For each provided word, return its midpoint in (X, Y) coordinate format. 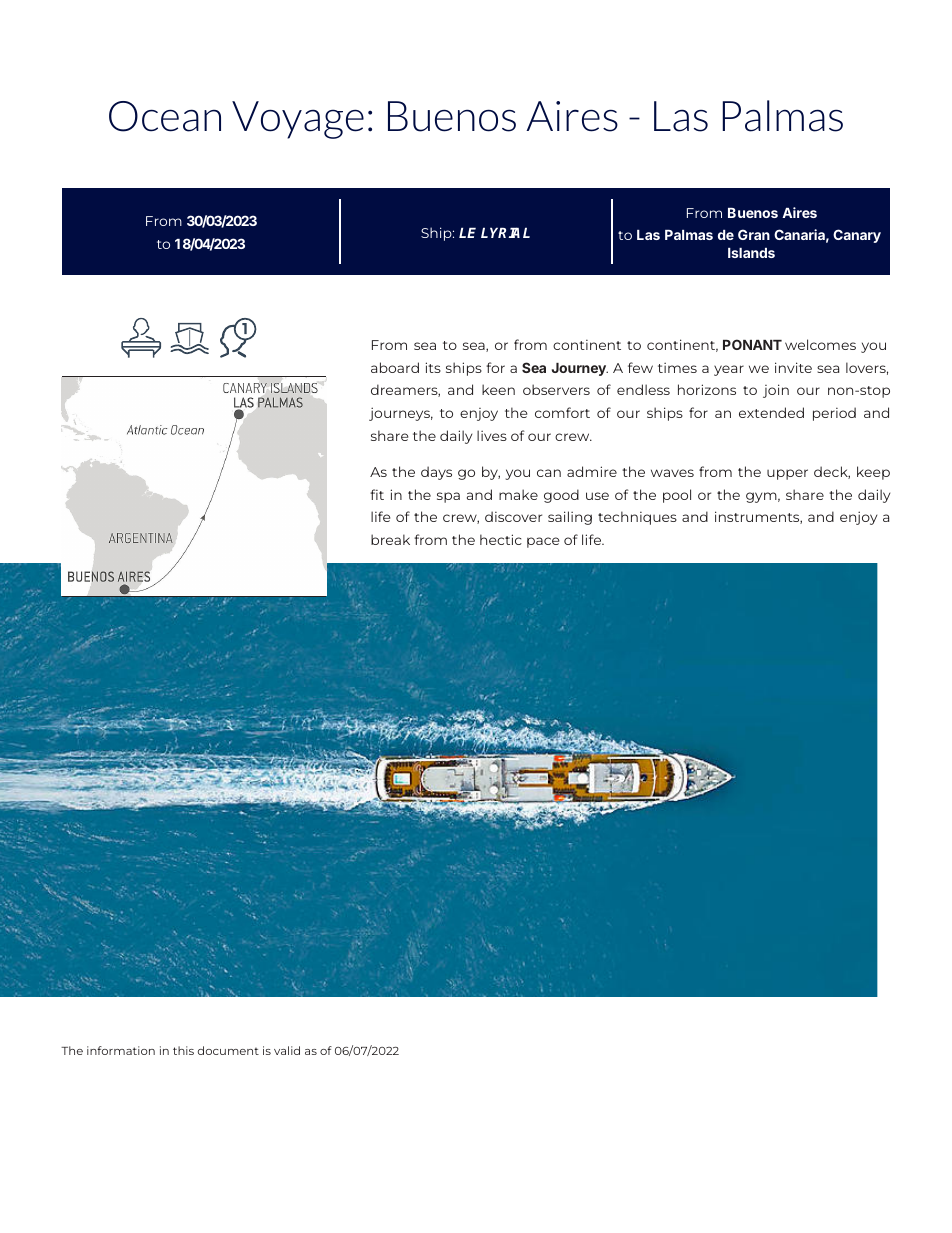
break (390, 539)
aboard (395, 367)
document (228, 1050)
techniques (637, 518)
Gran (754, 234)
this (183, 1050)
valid (287, 1050)
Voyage (298, 120)
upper (787, 474)
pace (543, 542)
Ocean (165, 116)
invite (793, 367)
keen (498, 389)
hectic (501, 539)
